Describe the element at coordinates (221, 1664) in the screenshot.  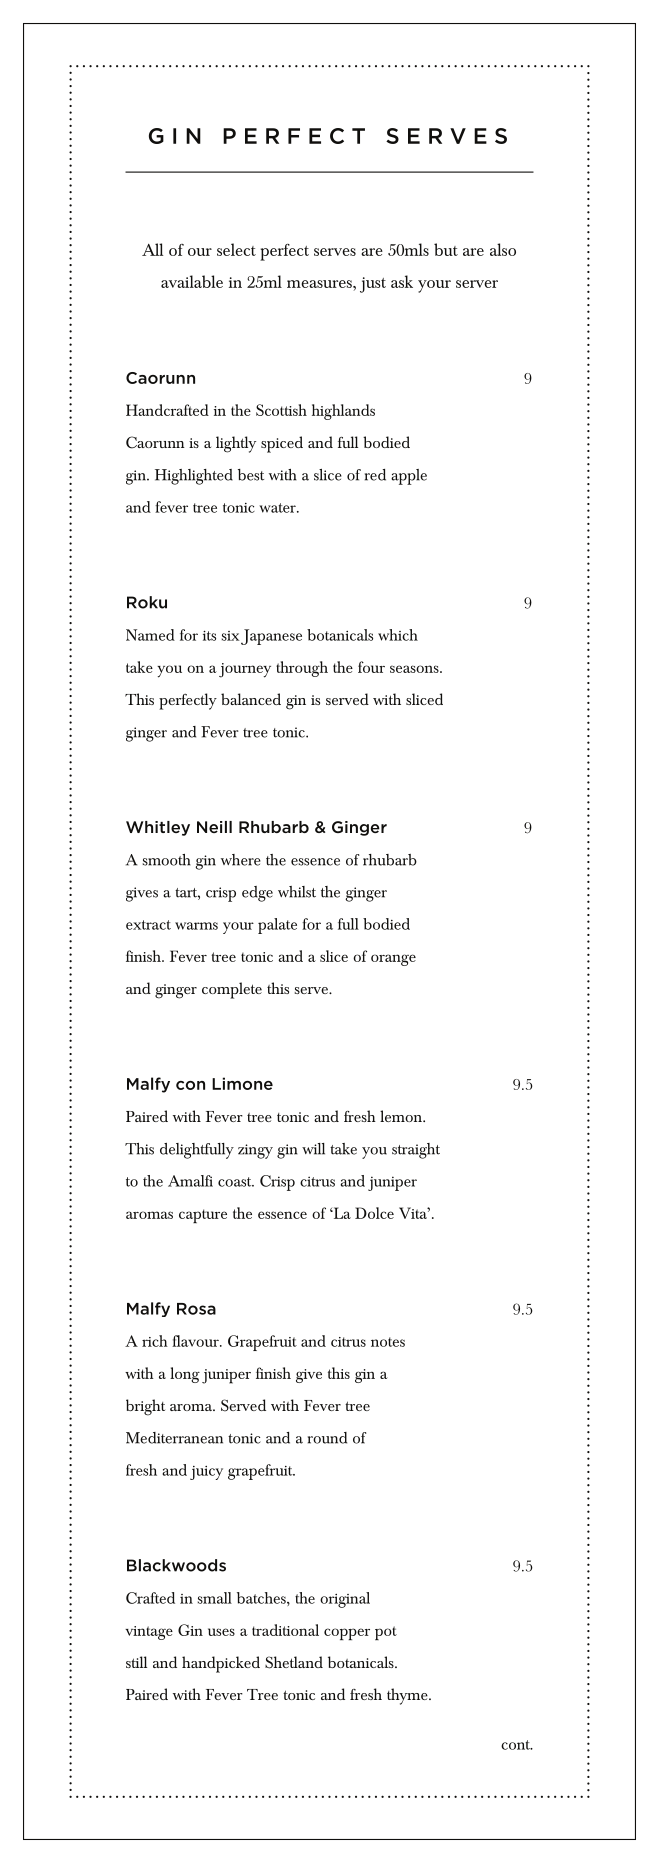
I see `handpicked` at that location.
